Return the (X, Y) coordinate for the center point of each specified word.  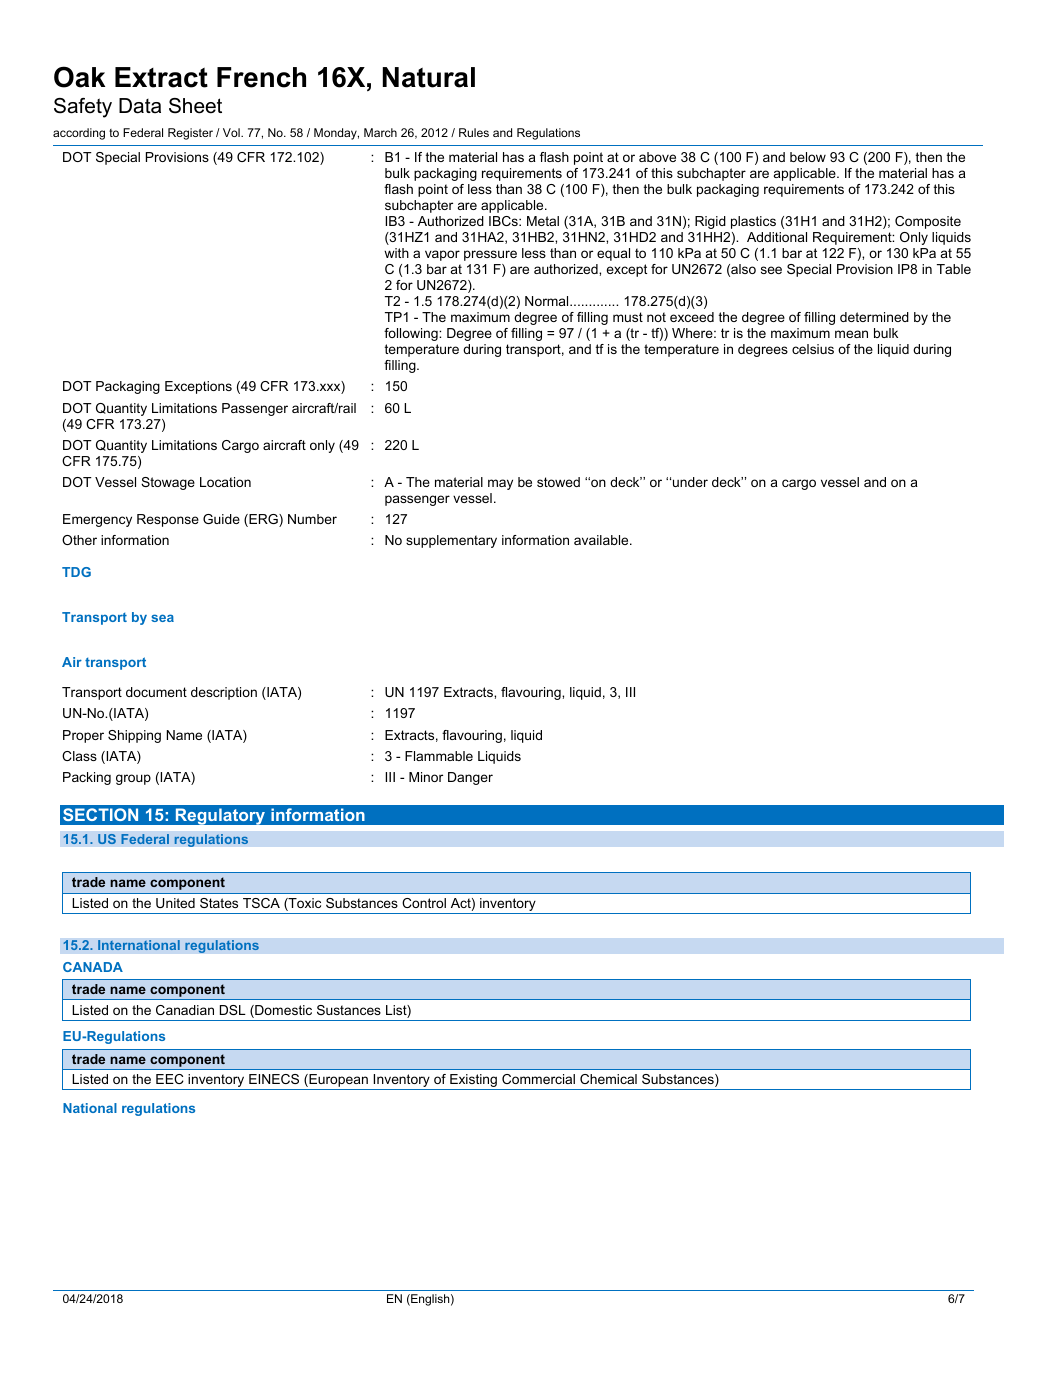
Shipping (134, 736)
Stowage (168, 483)
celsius (813, 349)
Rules (474, 132)
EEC (170, 1079)
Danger (470, 778)
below (808, 157)
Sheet (195, 106)
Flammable (439, 756)
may (500, 484)
